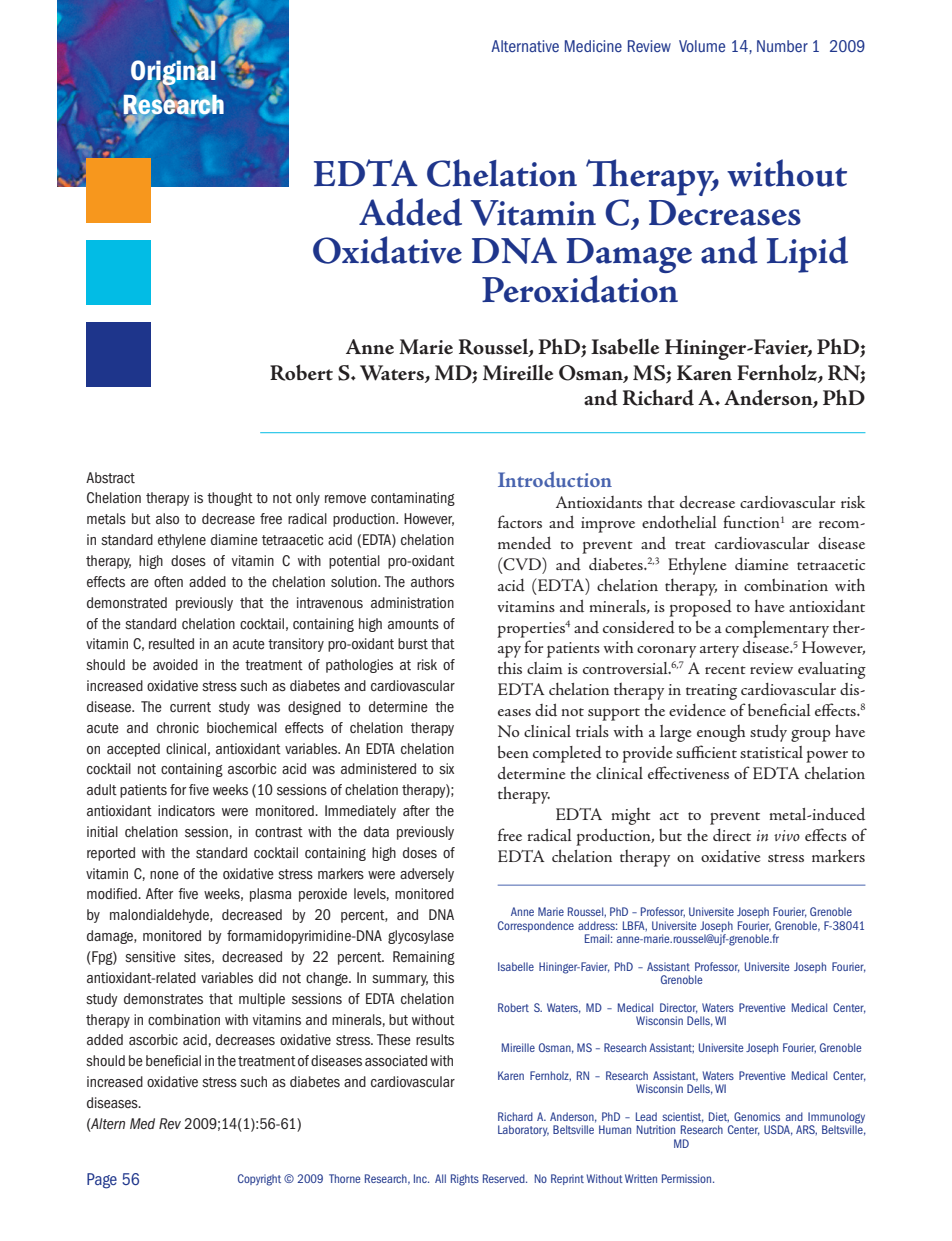 This screenshot has width=952, height=1241. What do you see at coordinates (173, 73) in the screenshot?
I see `Original` at bounding box center [173, 73].
